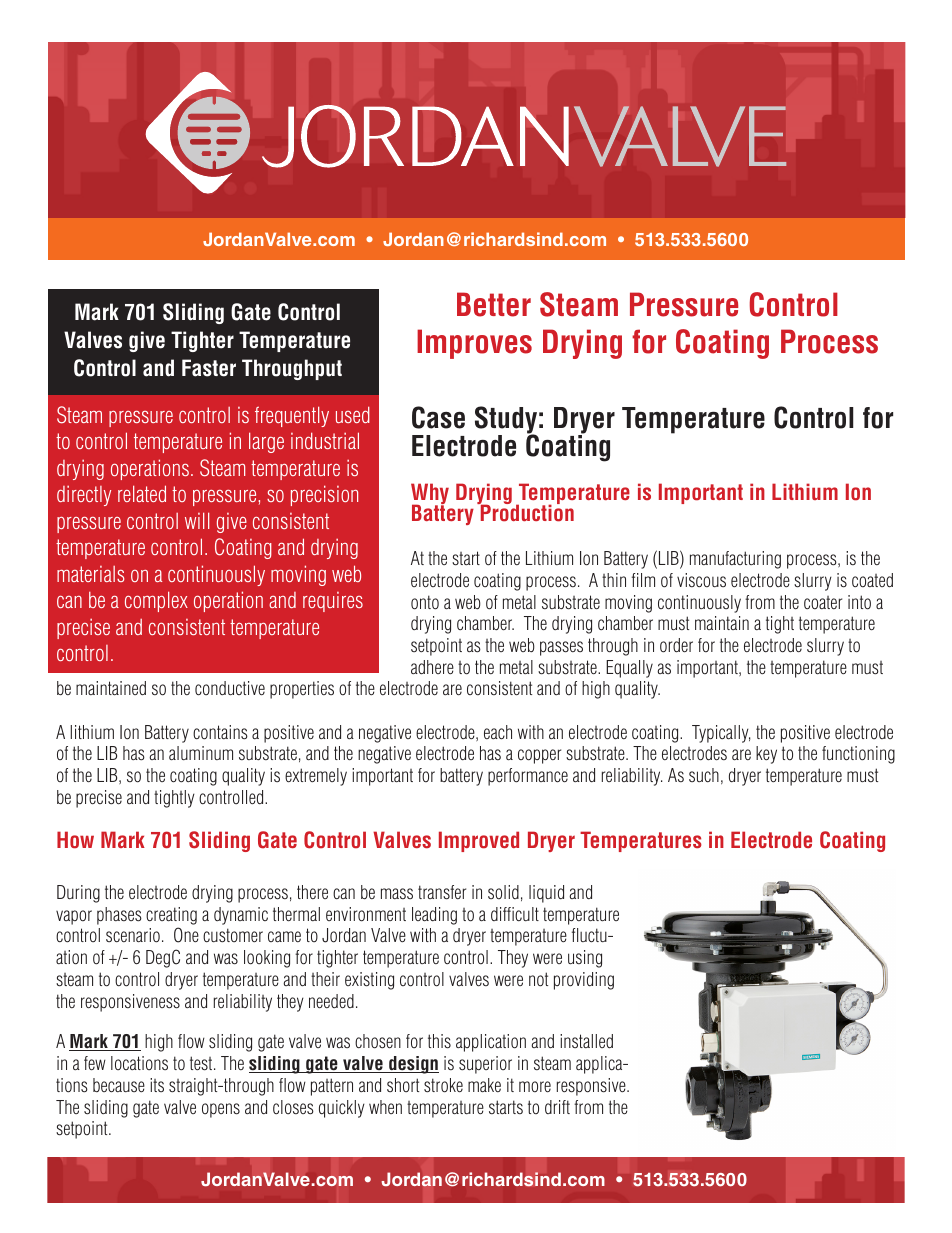  Describe the element at coordinates (585, 959) in the image. I see `using` at that location.
